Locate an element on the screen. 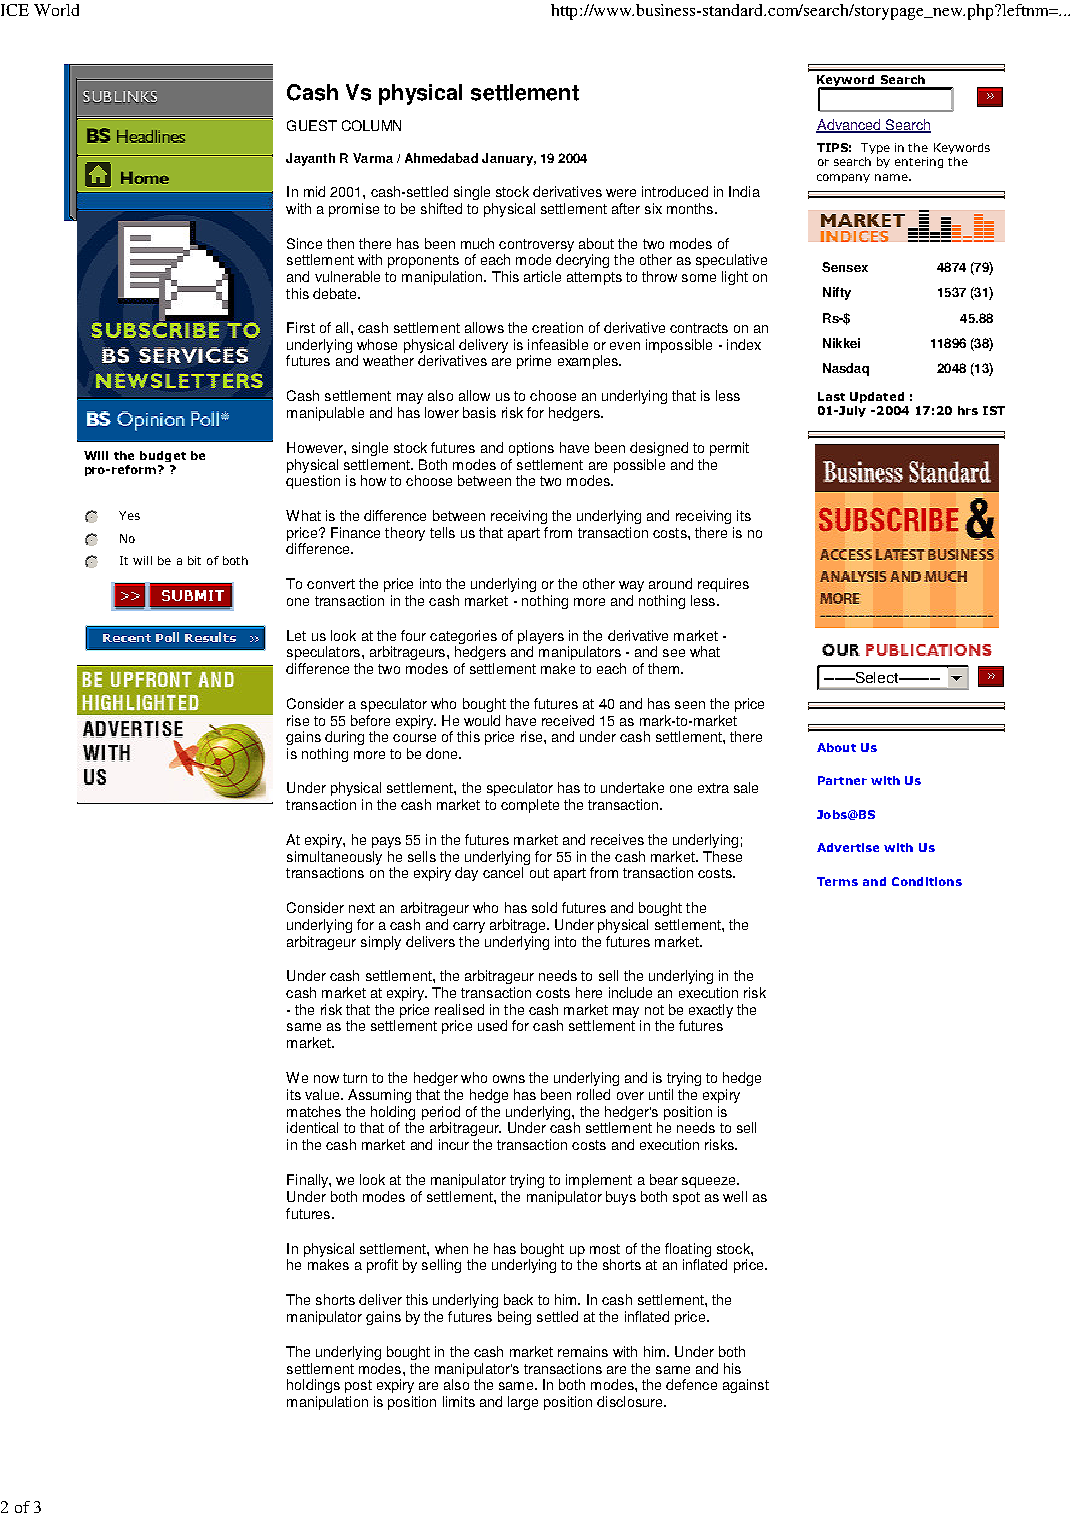  limits is located at coordinates (459, 1401).
